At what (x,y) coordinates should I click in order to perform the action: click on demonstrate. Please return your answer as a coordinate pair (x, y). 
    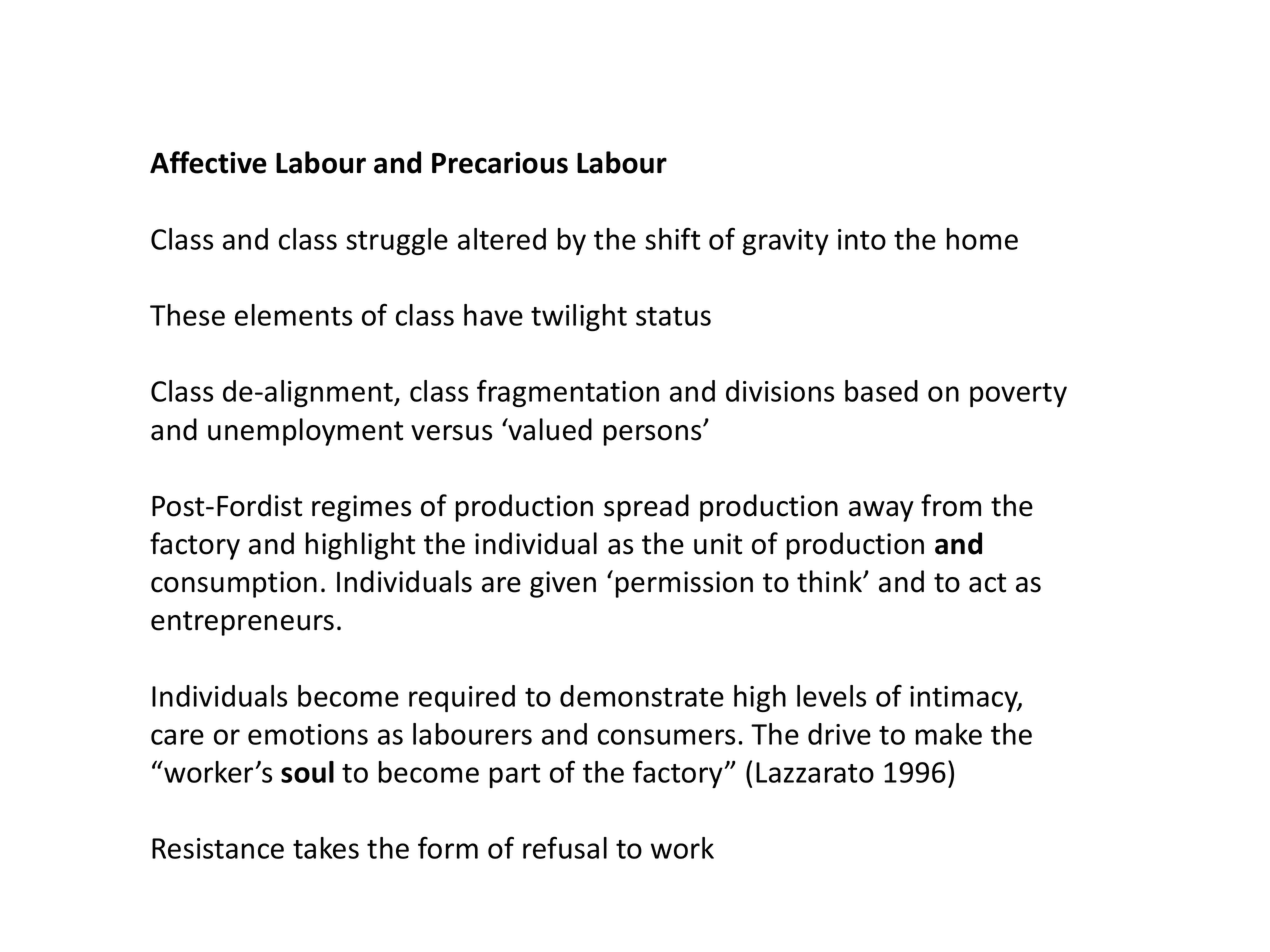
    Looking at the image, I should click on (642, 696).
